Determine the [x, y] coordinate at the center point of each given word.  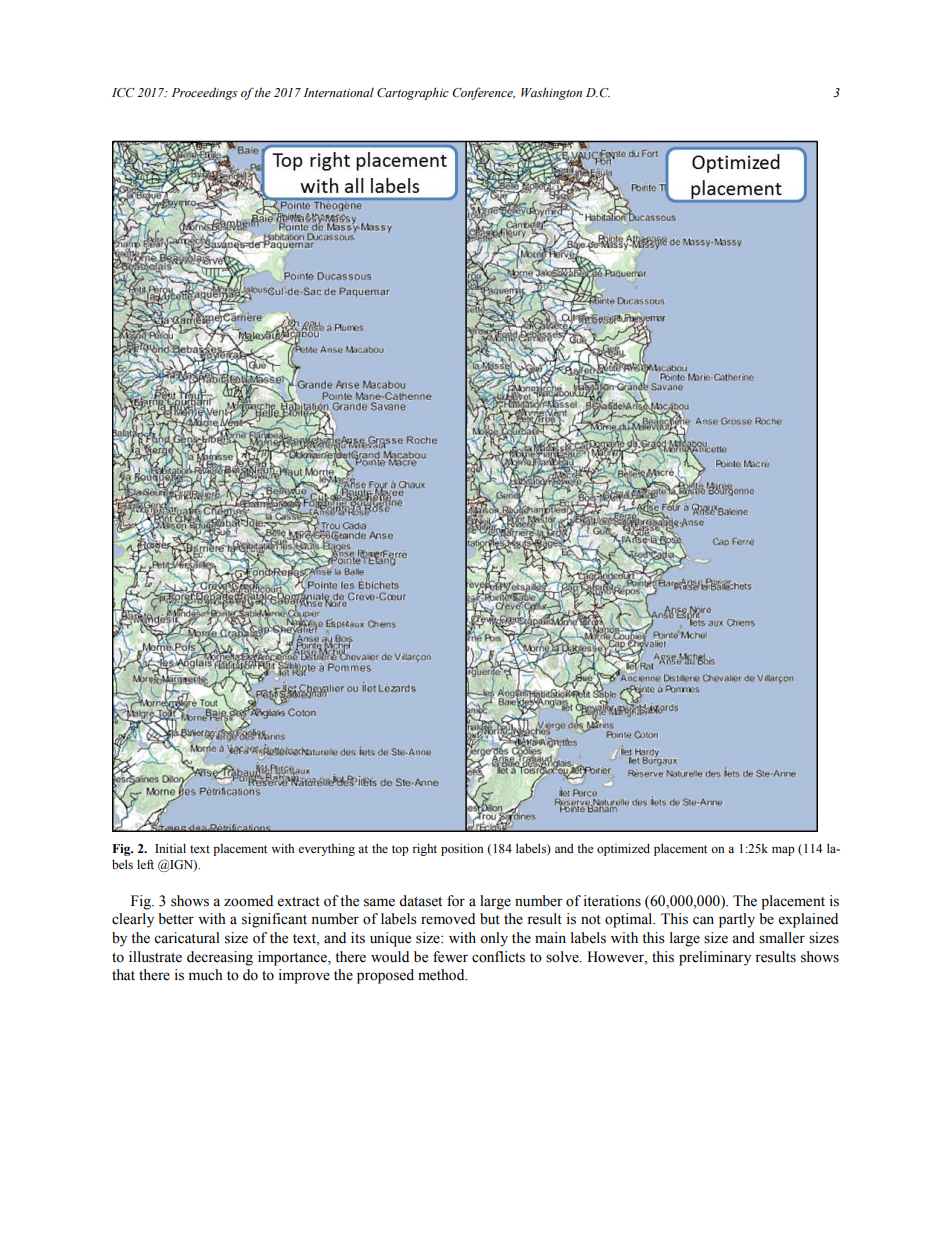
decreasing [220, 958]
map [783, 851]
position [462, 849]
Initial [170, 848]
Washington [551, 93]
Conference [483, 93]
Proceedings [204, 93]
